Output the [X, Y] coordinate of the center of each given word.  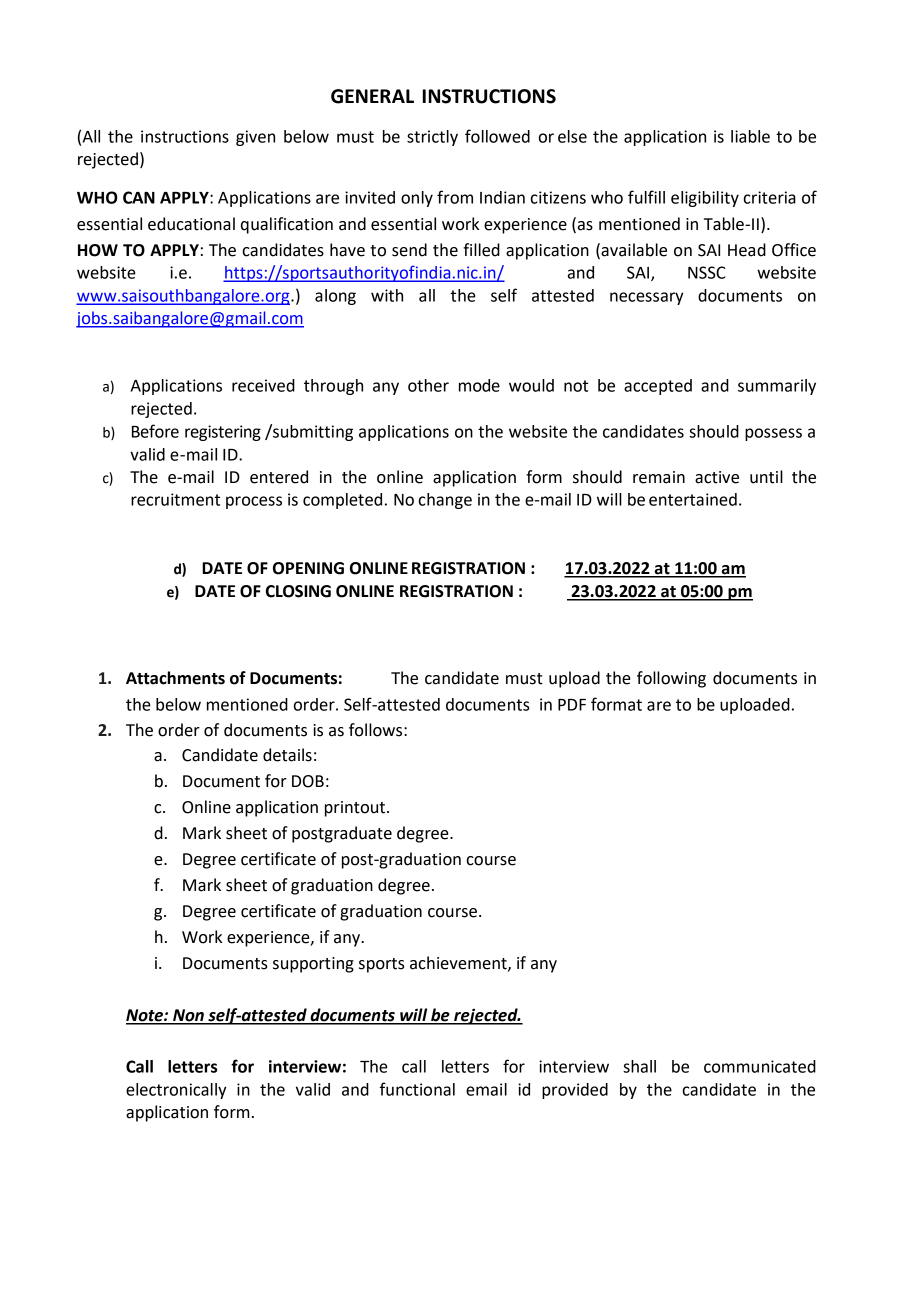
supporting [313, 965]
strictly [432, 138]
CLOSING [298, 591]
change [445, 501]
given [255, 138]
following [671, 679]
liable [750, 136]
